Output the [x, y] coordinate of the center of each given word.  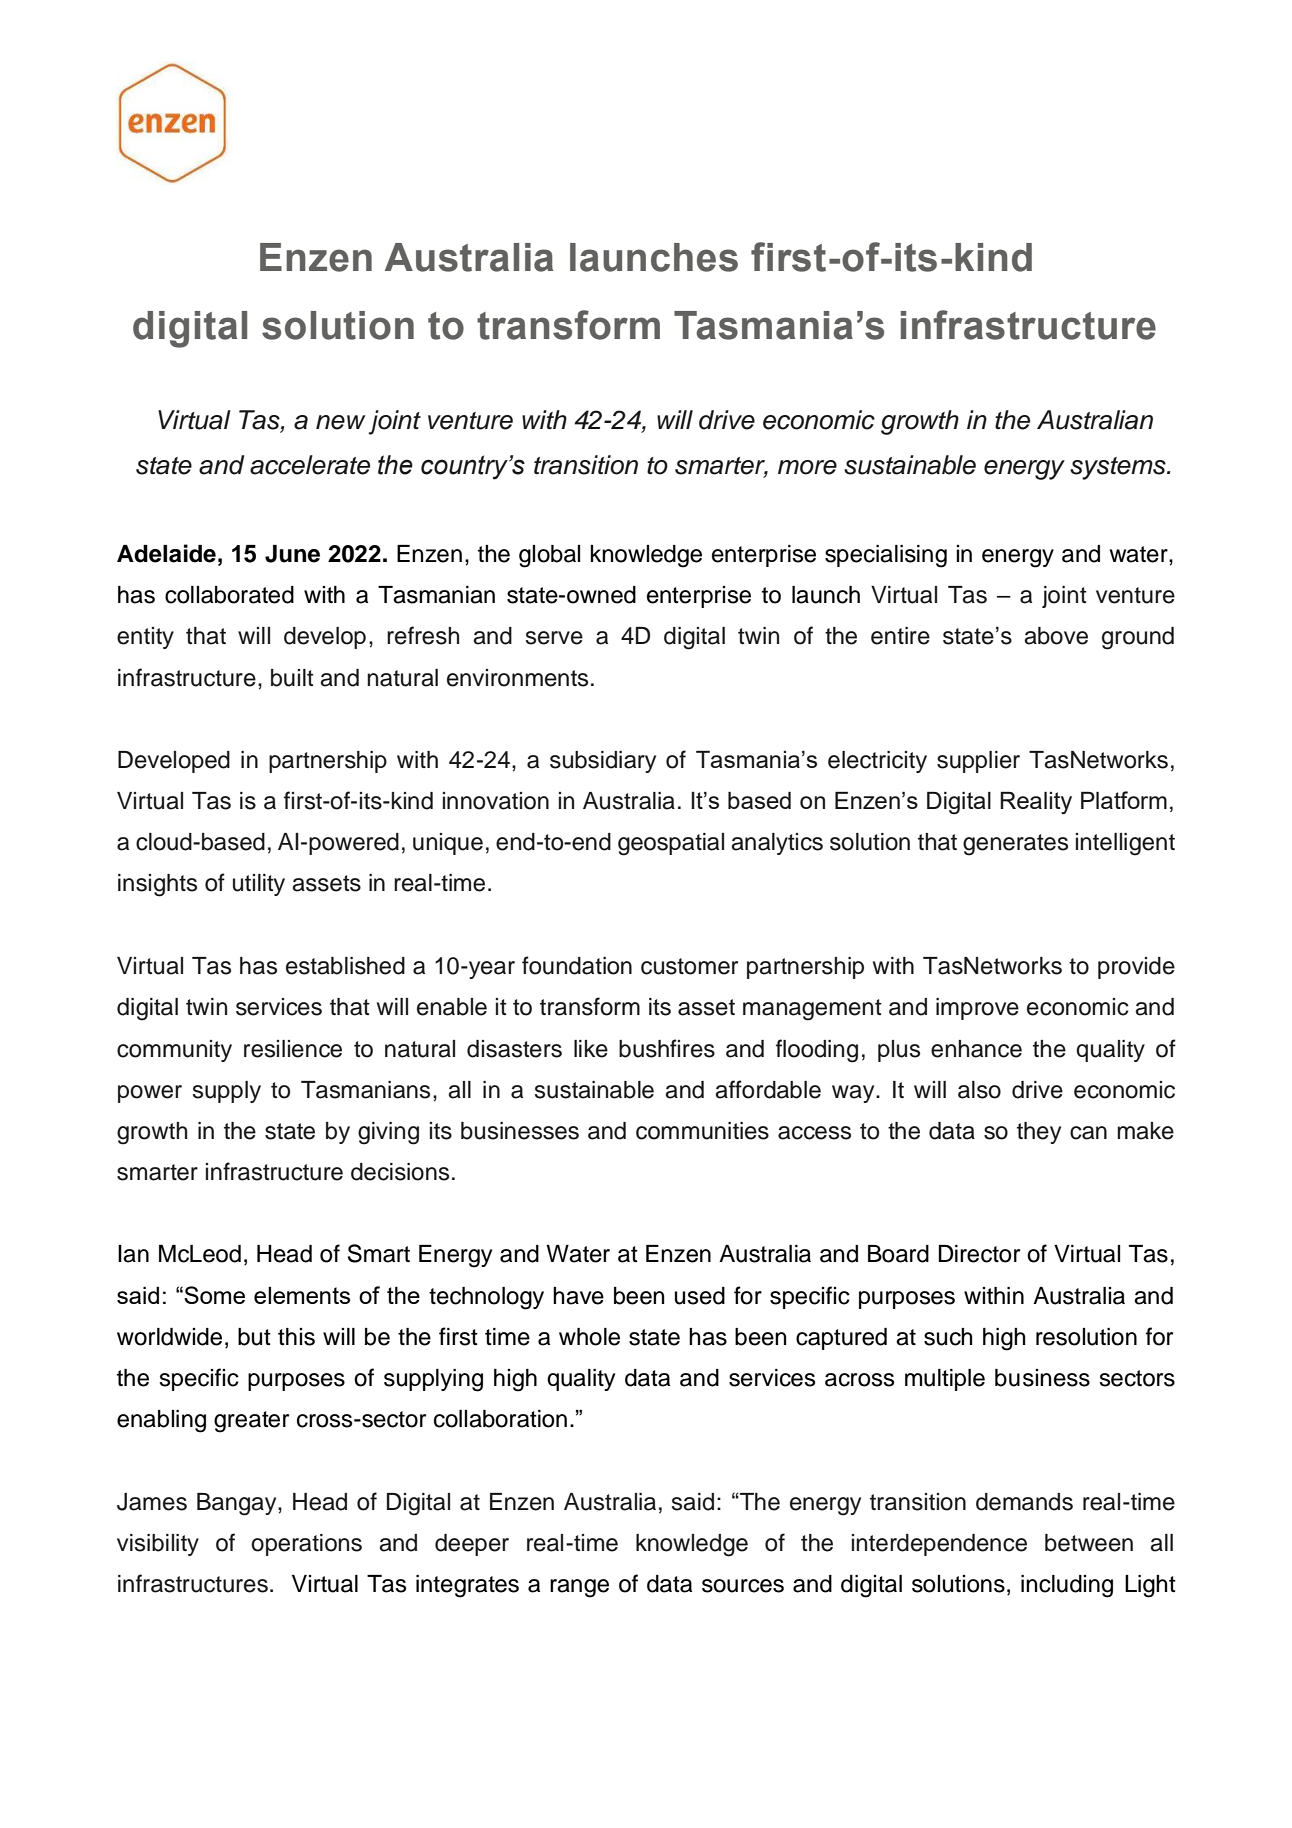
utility [259, 885]
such [948, 1337]
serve [554, 638]
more [807, 467]
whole [589, 1337]
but [254, 1337]
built [292, 678]
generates [1015, 845]
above [1056, 636]
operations [306, 1545]
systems [1119, 468]
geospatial [671, 844]
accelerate [310, 465]
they [1039, 1133]
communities [702, 1131]
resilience [293, 1049]
